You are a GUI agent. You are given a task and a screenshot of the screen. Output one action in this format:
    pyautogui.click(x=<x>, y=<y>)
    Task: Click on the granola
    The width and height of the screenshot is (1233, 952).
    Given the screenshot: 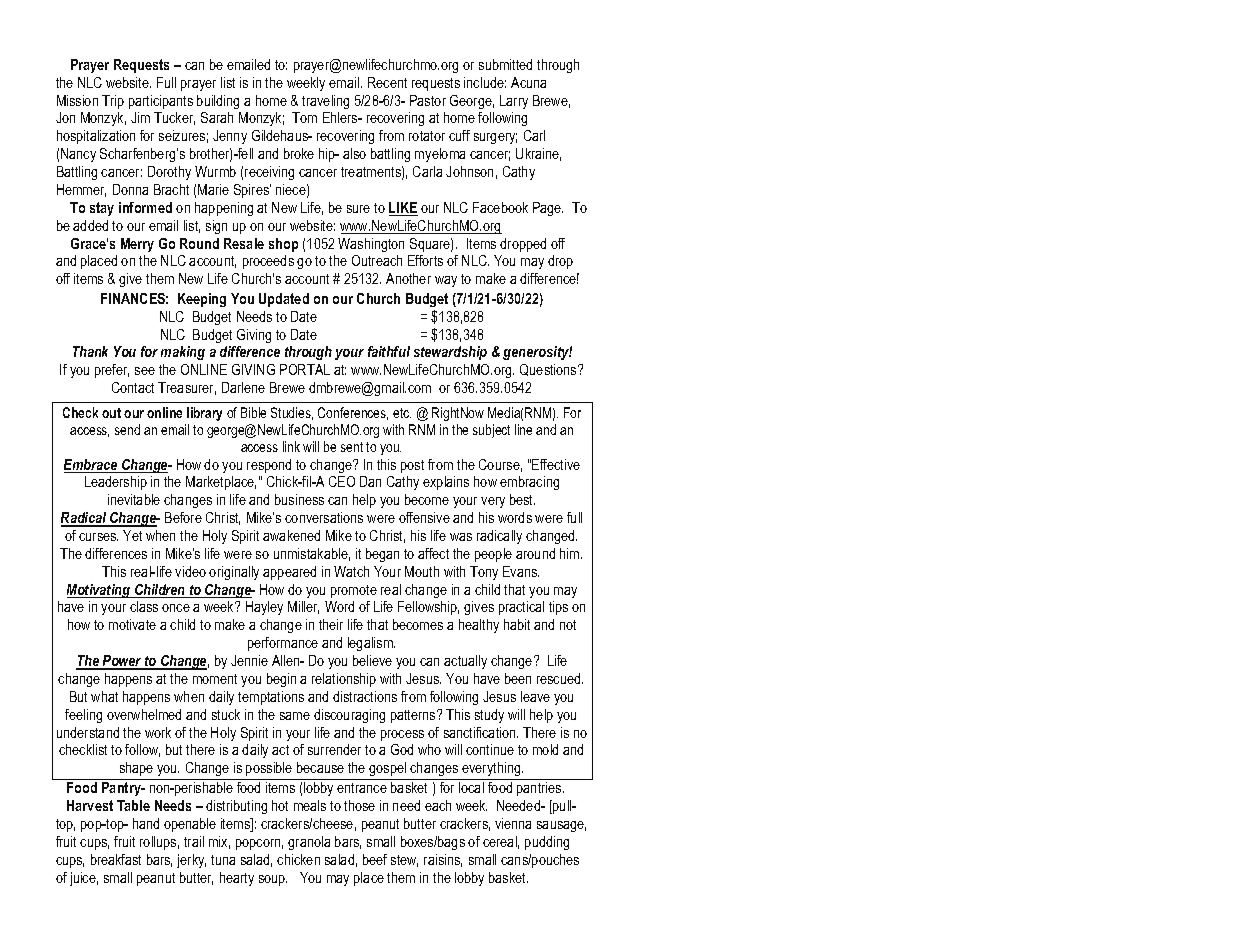 What is the action you would take?
    pyautogui.click(x=309, y=843)
